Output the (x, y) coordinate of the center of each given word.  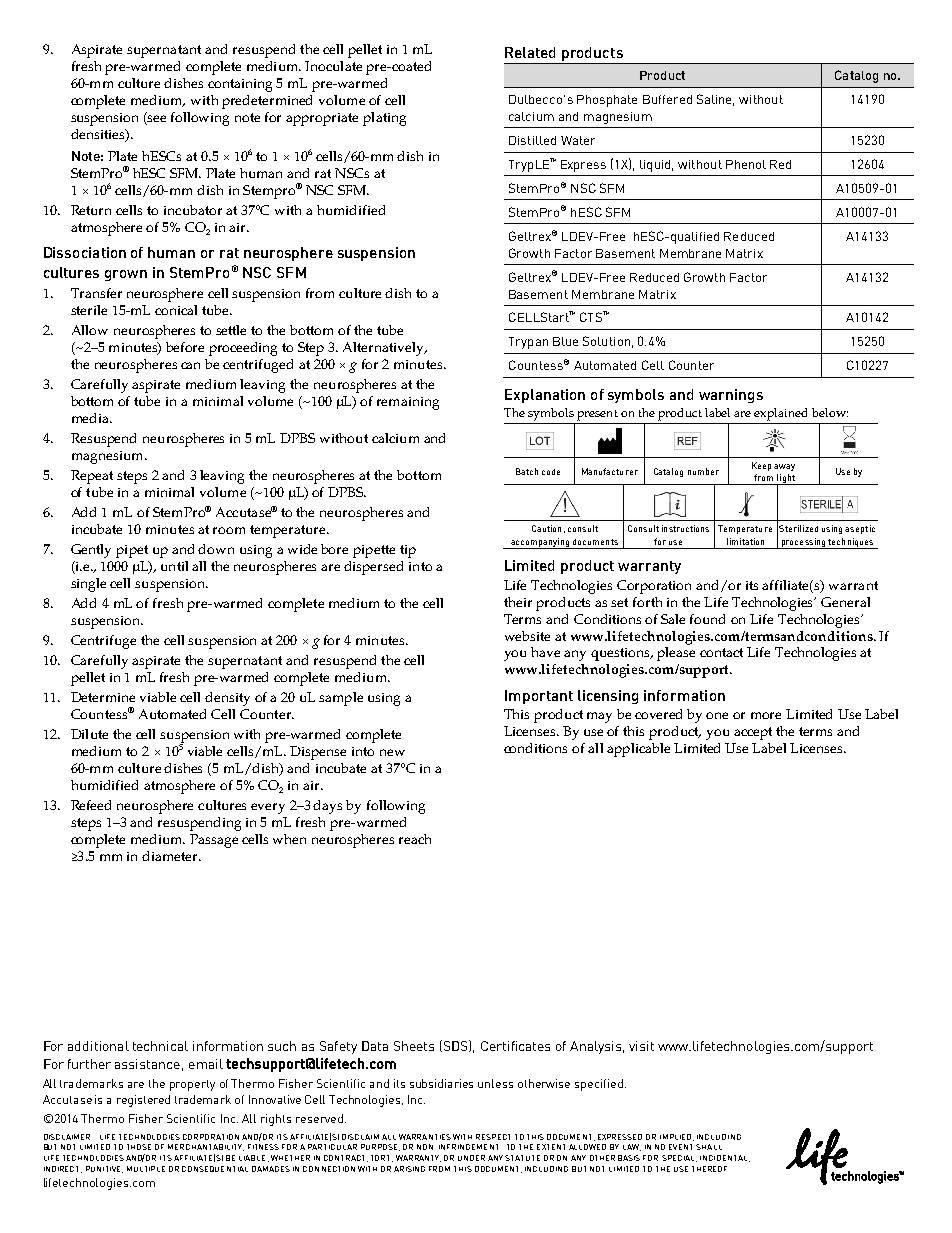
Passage (214, 841)
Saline (715, 100)
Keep (761, 466)
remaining (408, 403)
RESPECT (493, 1137)
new (392, 752)
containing (240, 85)
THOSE (139, 1147)
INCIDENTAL (725, 1158)
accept (753, 733)
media (91, 418)
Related (530, 52)
